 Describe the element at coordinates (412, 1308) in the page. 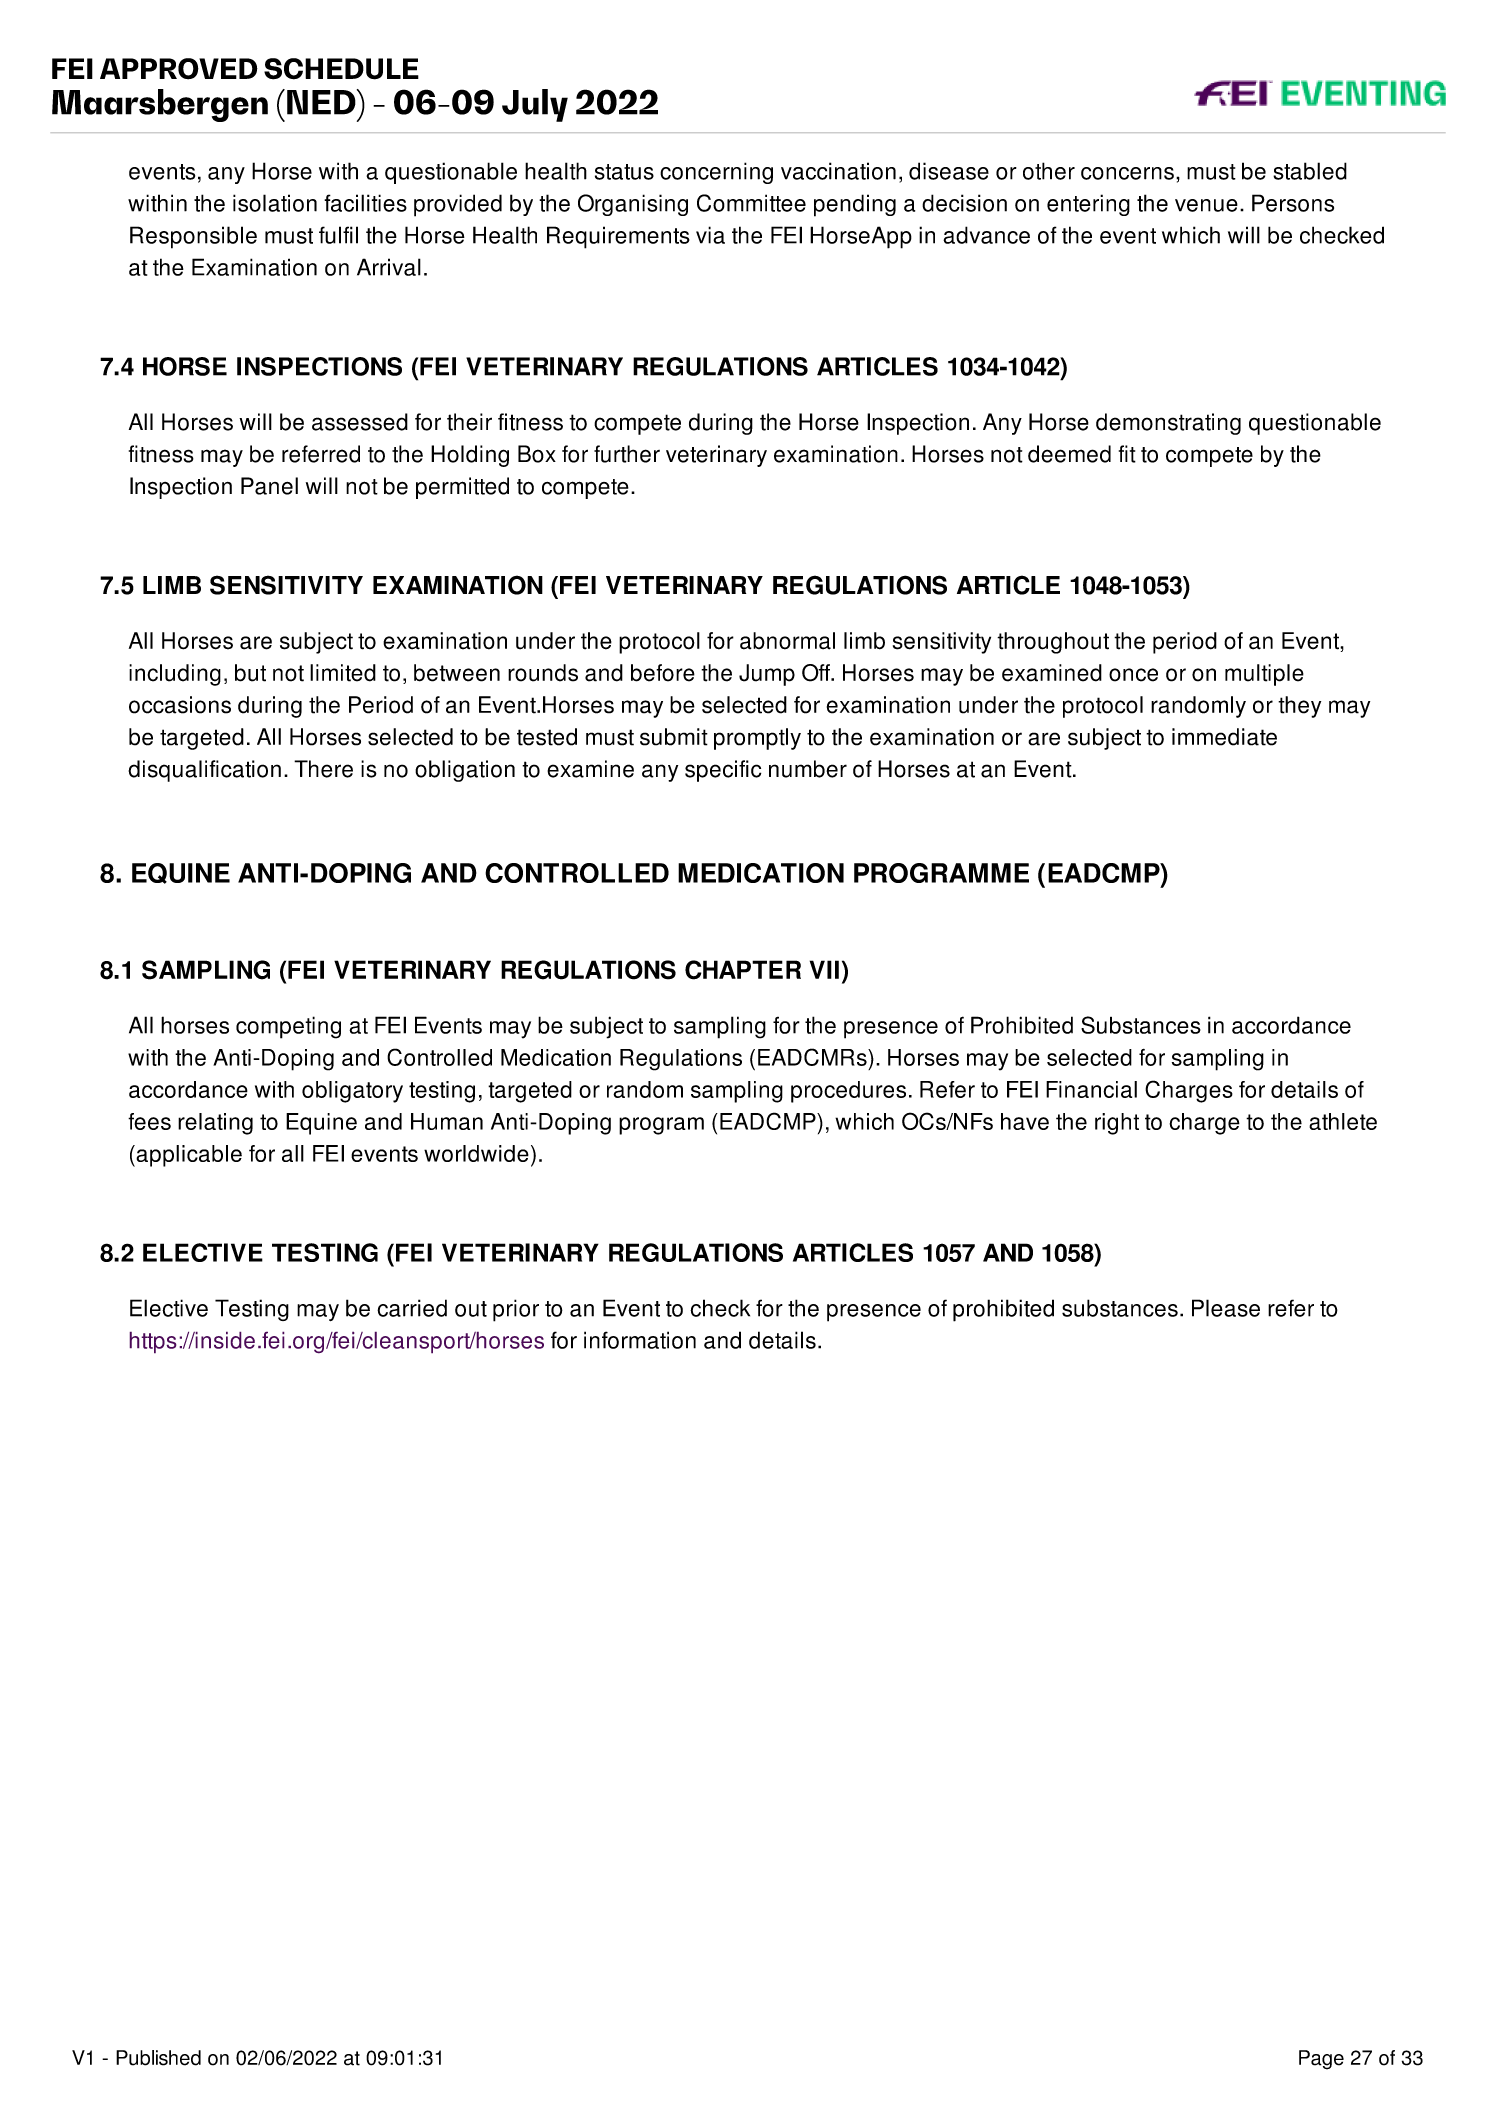

I see `carried` at that location.
